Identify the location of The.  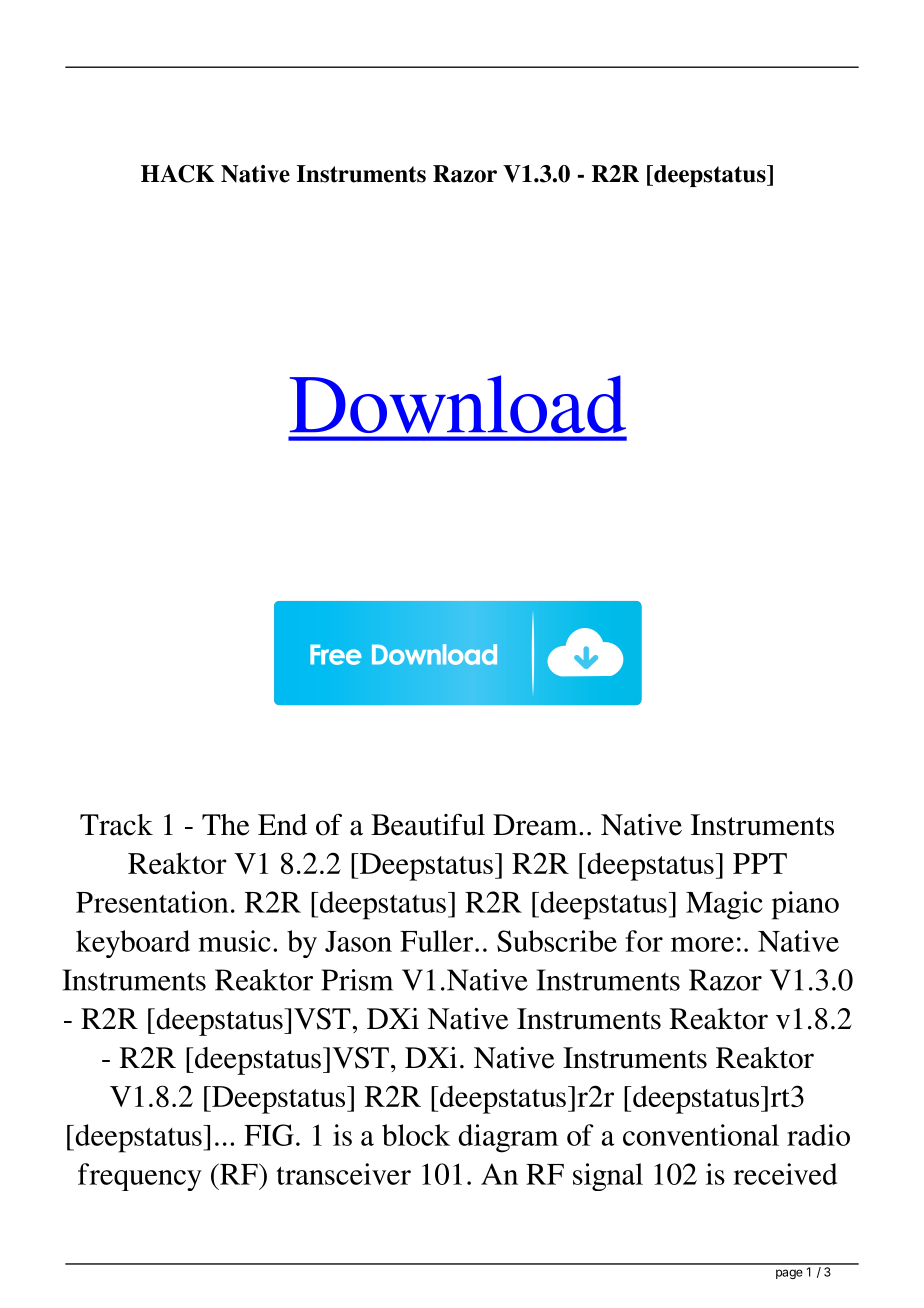
(226, 825).
